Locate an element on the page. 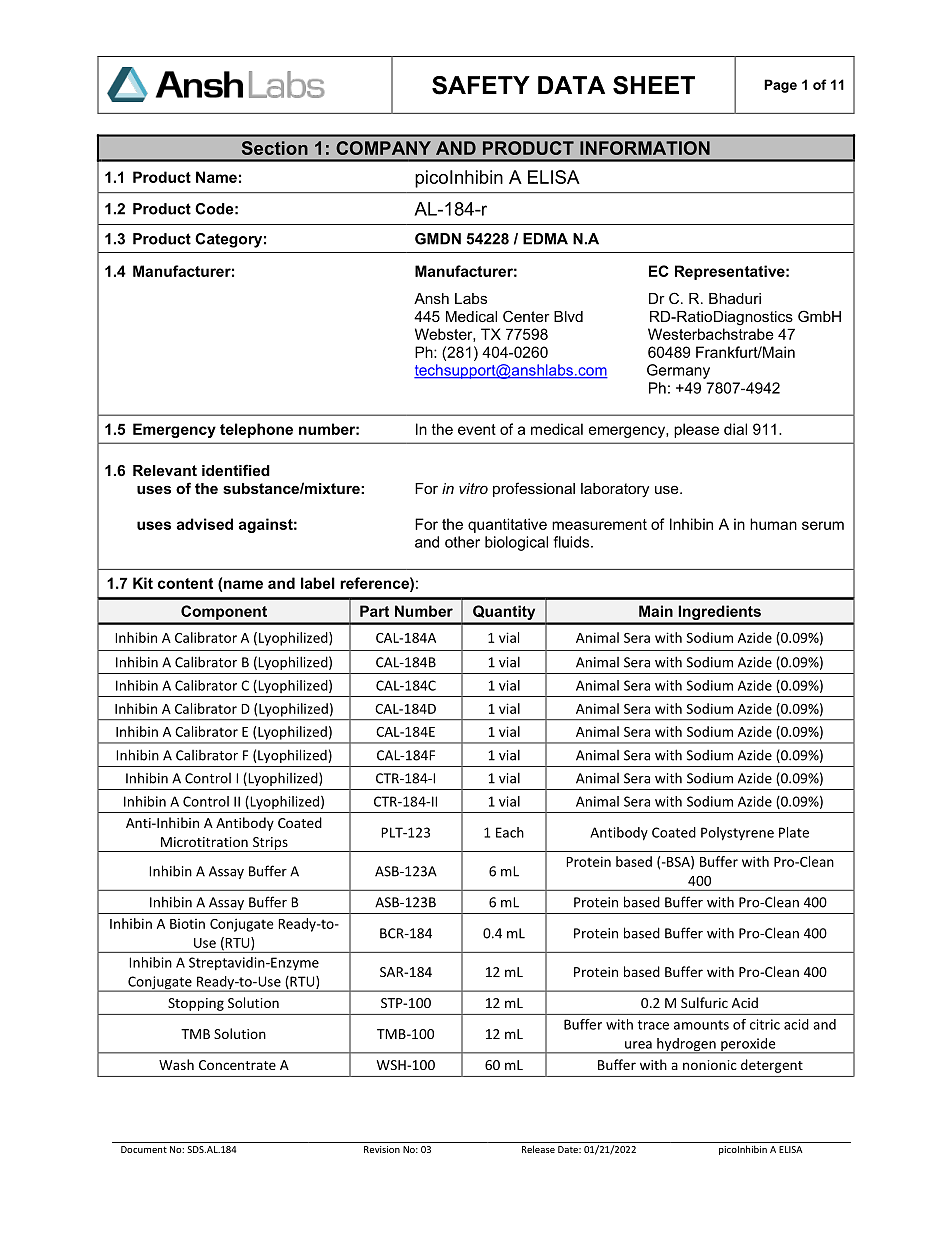  dial is located at coordinates (735, 429).
